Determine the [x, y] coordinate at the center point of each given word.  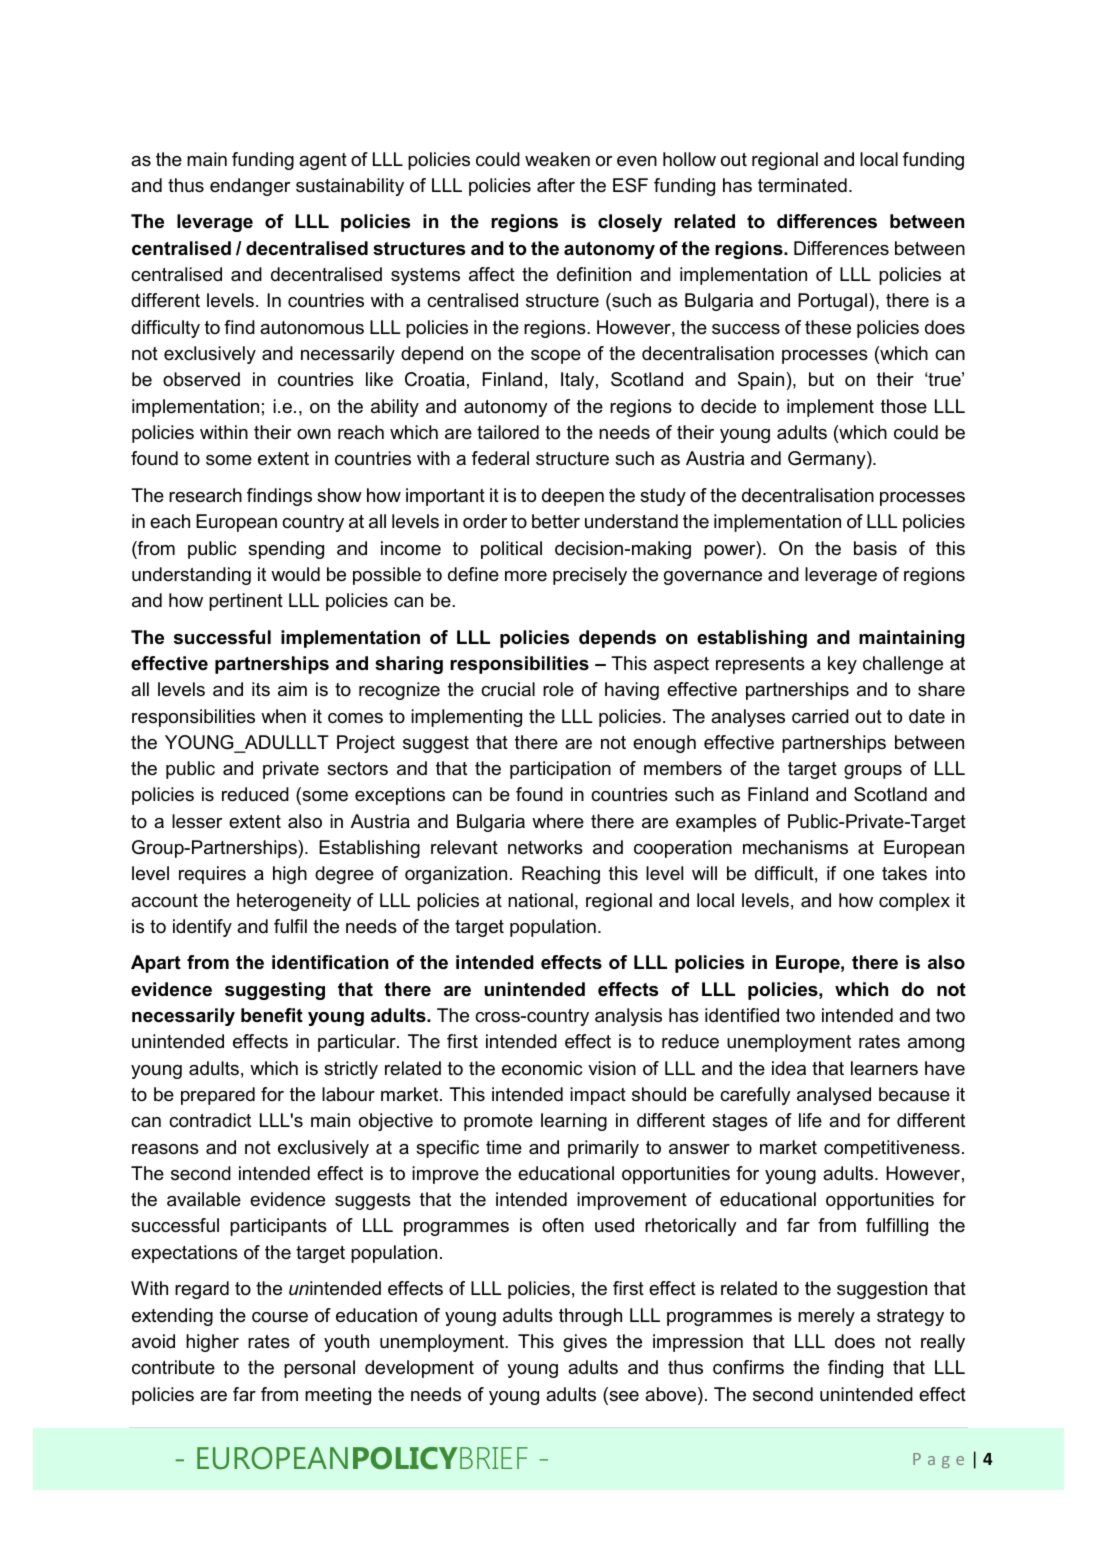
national [540, 900]
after [556, 185]
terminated [802, 185]
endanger [250, 187]
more [526, 576]
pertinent [246, 602]
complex [914, 902]
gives [585, 1343]
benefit [272, 1015]
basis [875, 548]
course [280, 1317]
